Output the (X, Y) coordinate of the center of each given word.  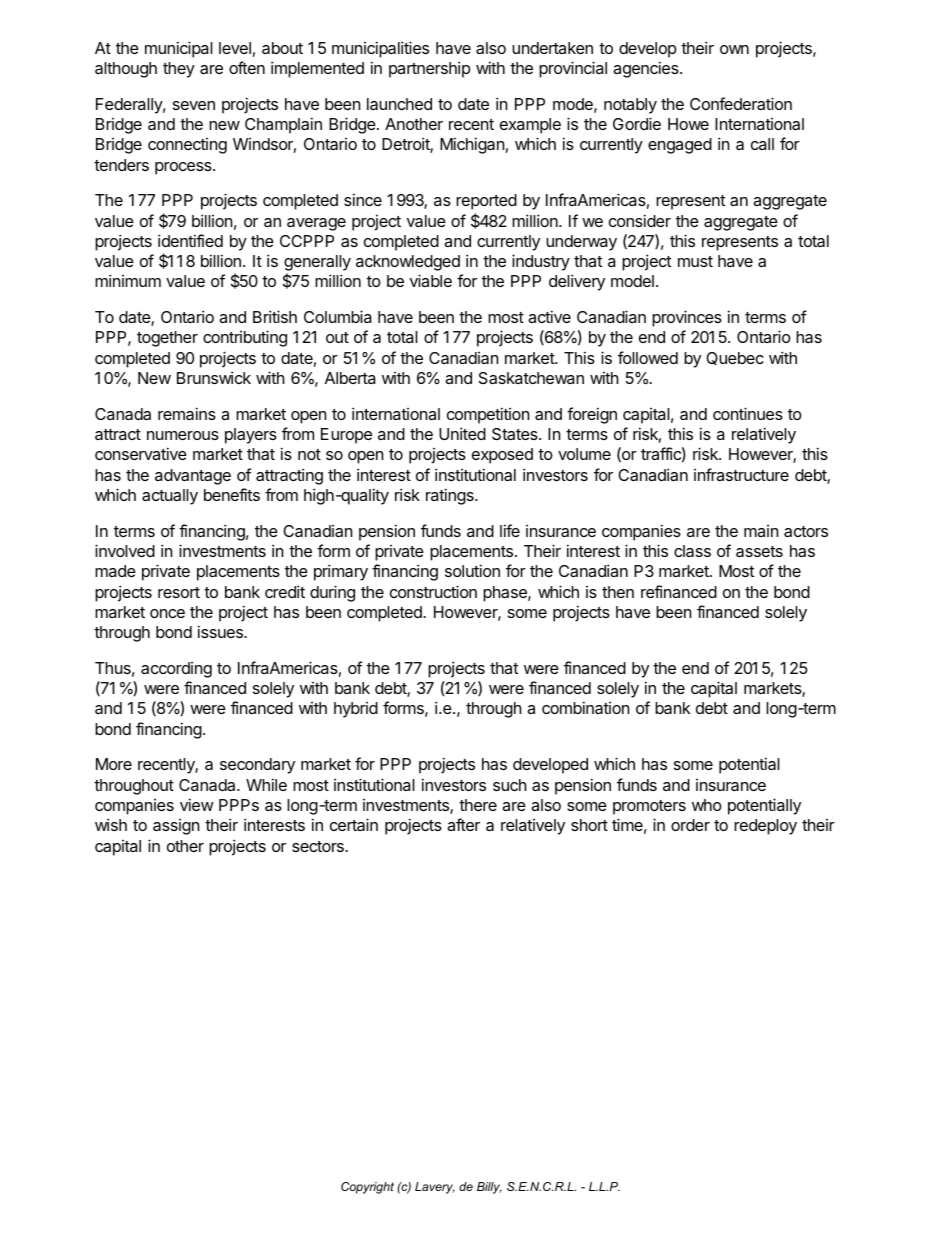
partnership (429, 69)
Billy (489, 1188)
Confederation (741, 103)
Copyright (367, 1188)
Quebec (735, 358)
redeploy (765, 827)
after (463, 824)
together (167, 339)
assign (176, 827)
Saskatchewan (531, 378)
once (167, 613)
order (690, 825)
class (692, 551)
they (179, 70)
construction (433, 591)
